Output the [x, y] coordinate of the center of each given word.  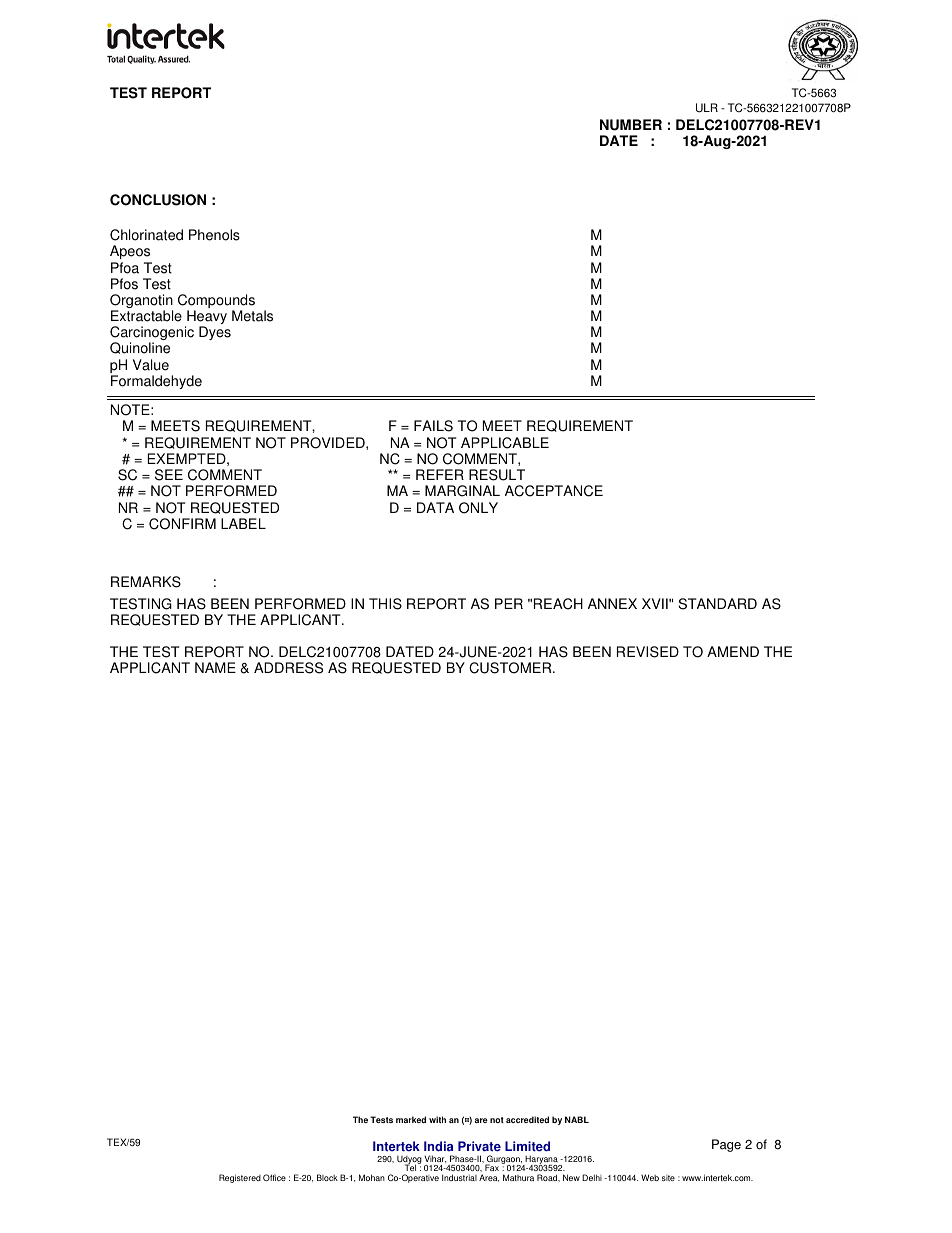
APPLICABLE [505, 443]
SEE [169, 475]
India [438, 1146]
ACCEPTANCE [554, 491]
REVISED [648, 652]
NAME [215, 667]
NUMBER [631, 125]
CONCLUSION [158, 200]
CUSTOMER [511, 668]
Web [650, 1177]
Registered [240, 1178]
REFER [440, 474]
